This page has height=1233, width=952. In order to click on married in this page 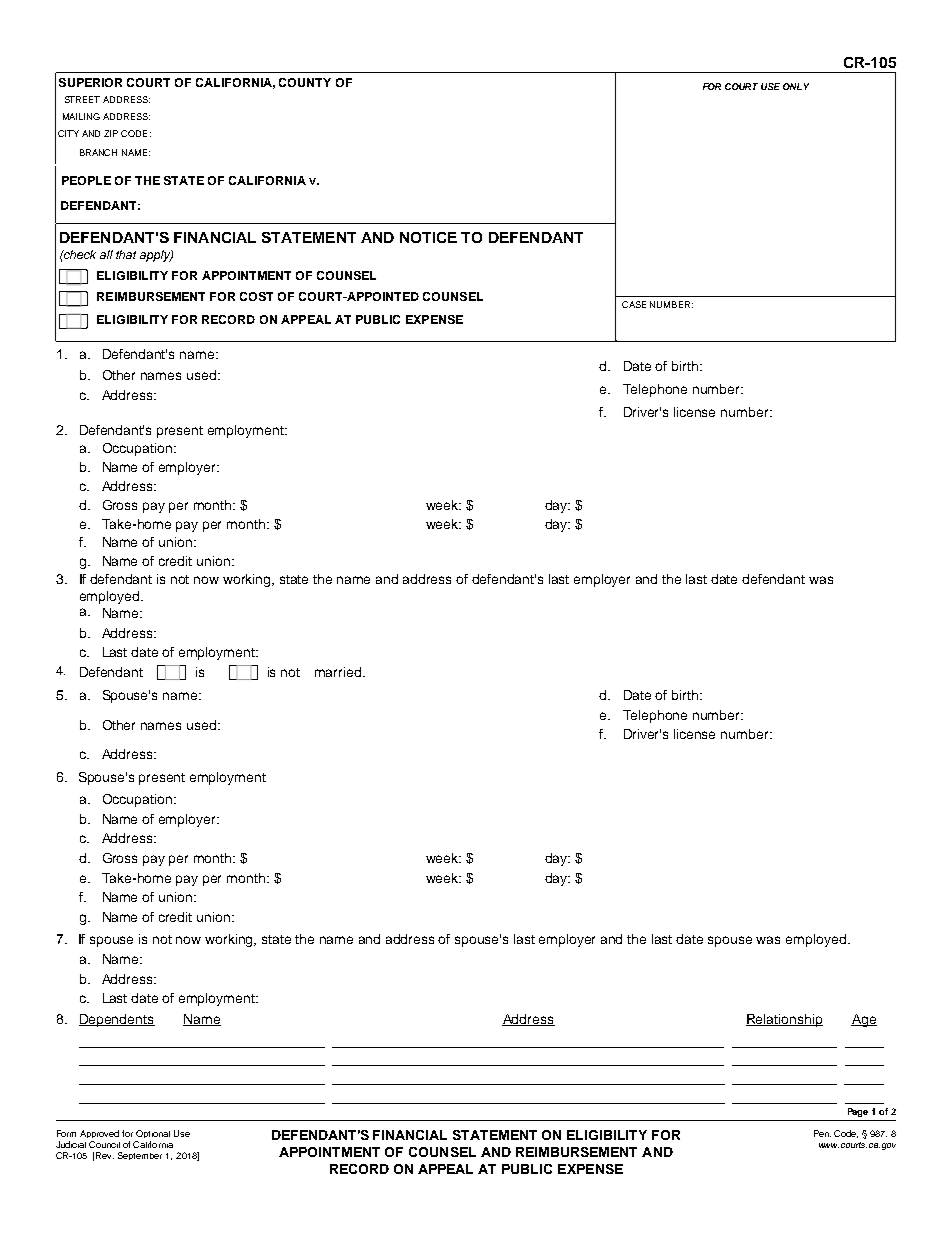, I will do `click(339, 672)`.
